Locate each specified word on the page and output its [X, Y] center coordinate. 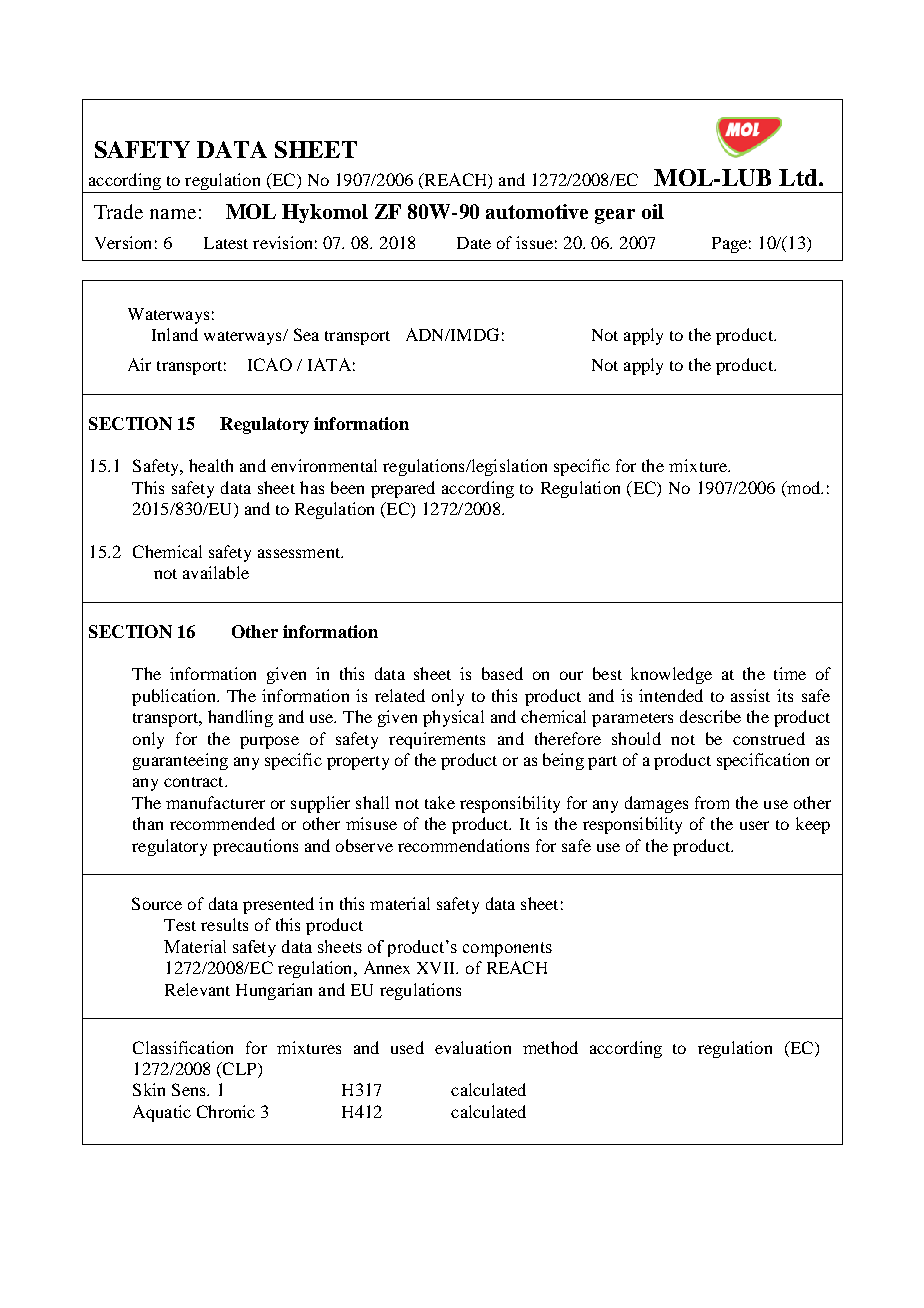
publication [175, 697]
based [502, 673]
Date [474, 243]
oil [653, 211]
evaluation [473, 1047]
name [173, 214]
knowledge [671, 675]
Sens [190, 1089]
